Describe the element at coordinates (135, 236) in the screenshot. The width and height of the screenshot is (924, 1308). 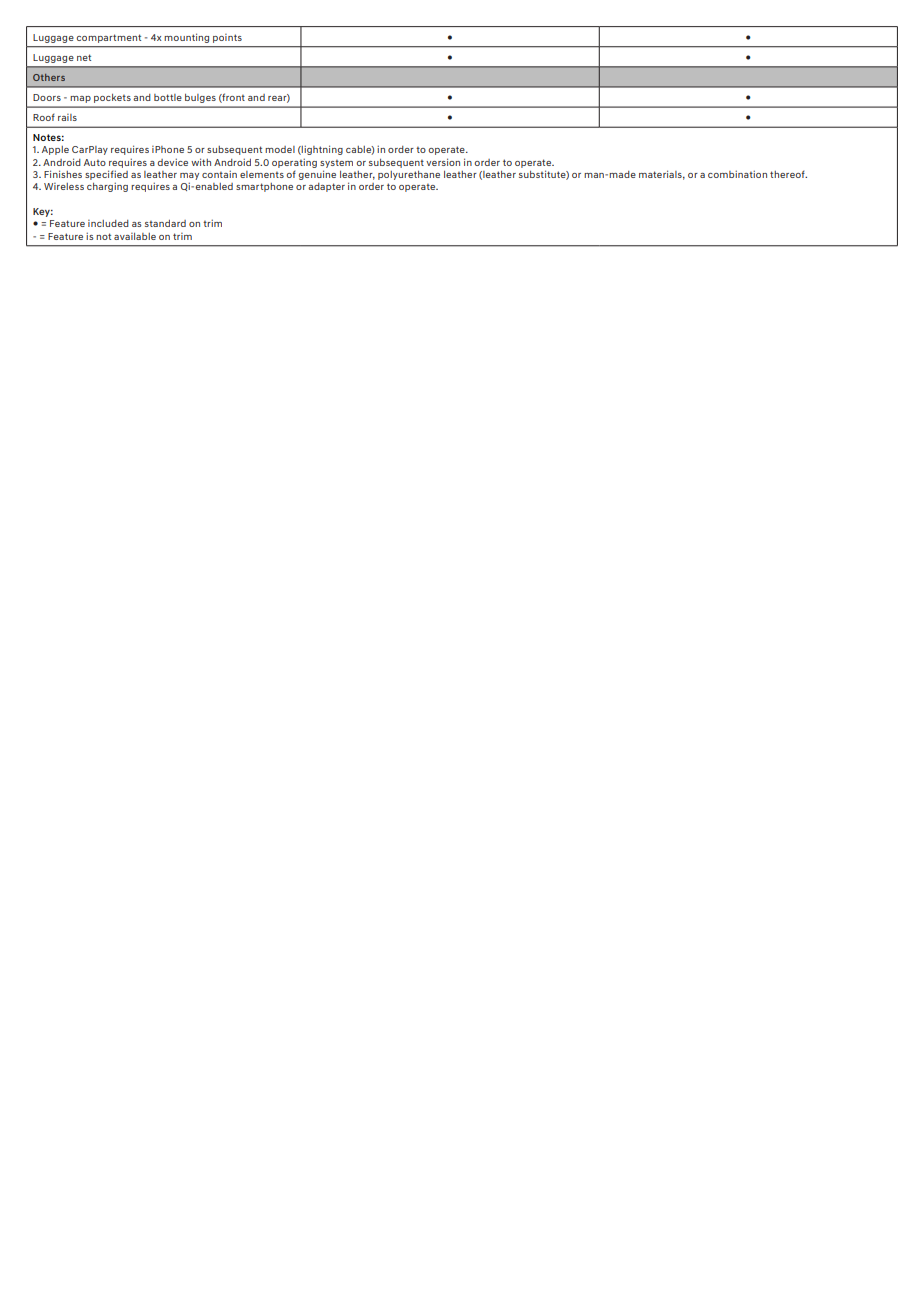
I see `available` at that location.
